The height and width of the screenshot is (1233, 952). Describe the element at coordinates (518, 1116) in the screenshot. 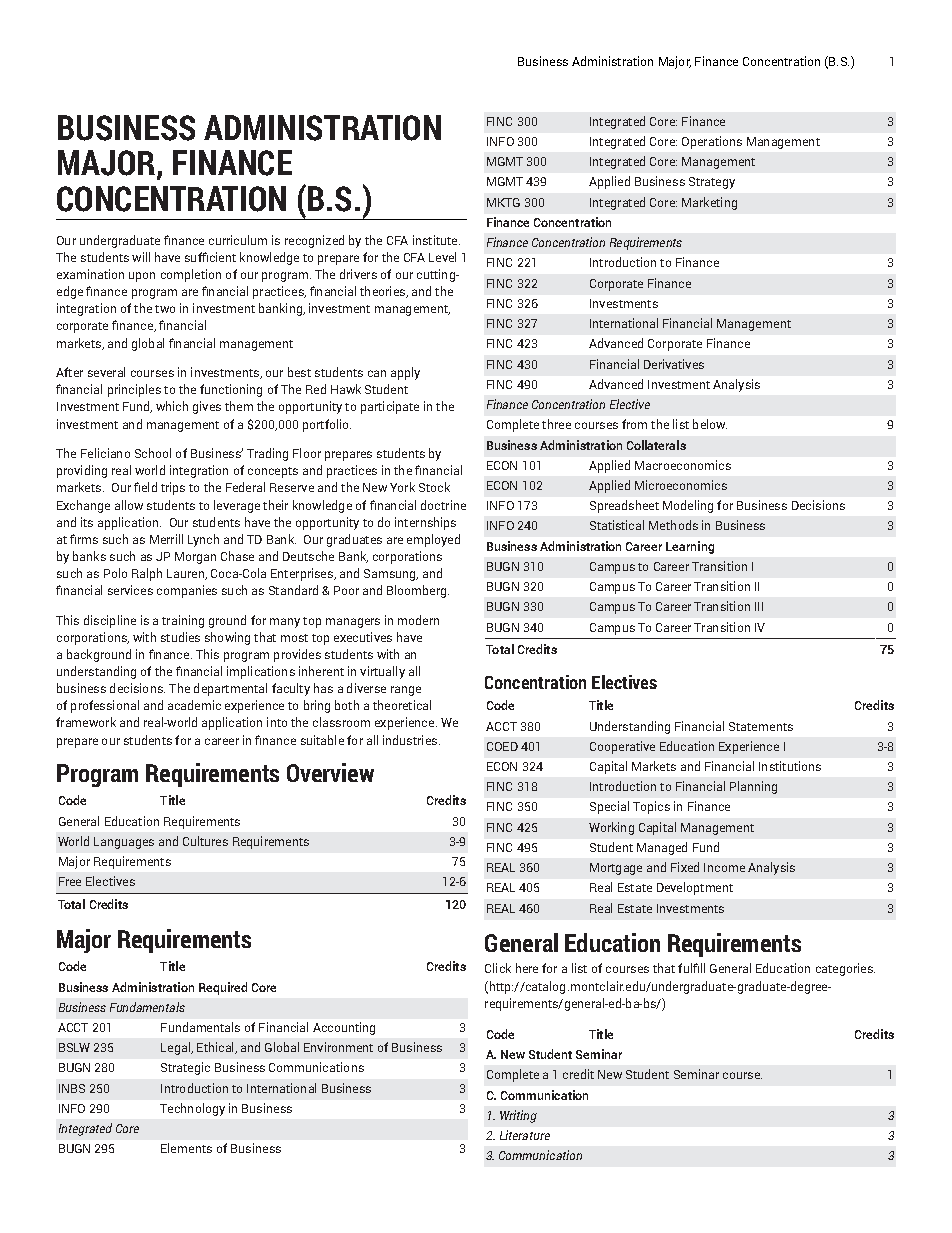

I see `Writing` at that location.
